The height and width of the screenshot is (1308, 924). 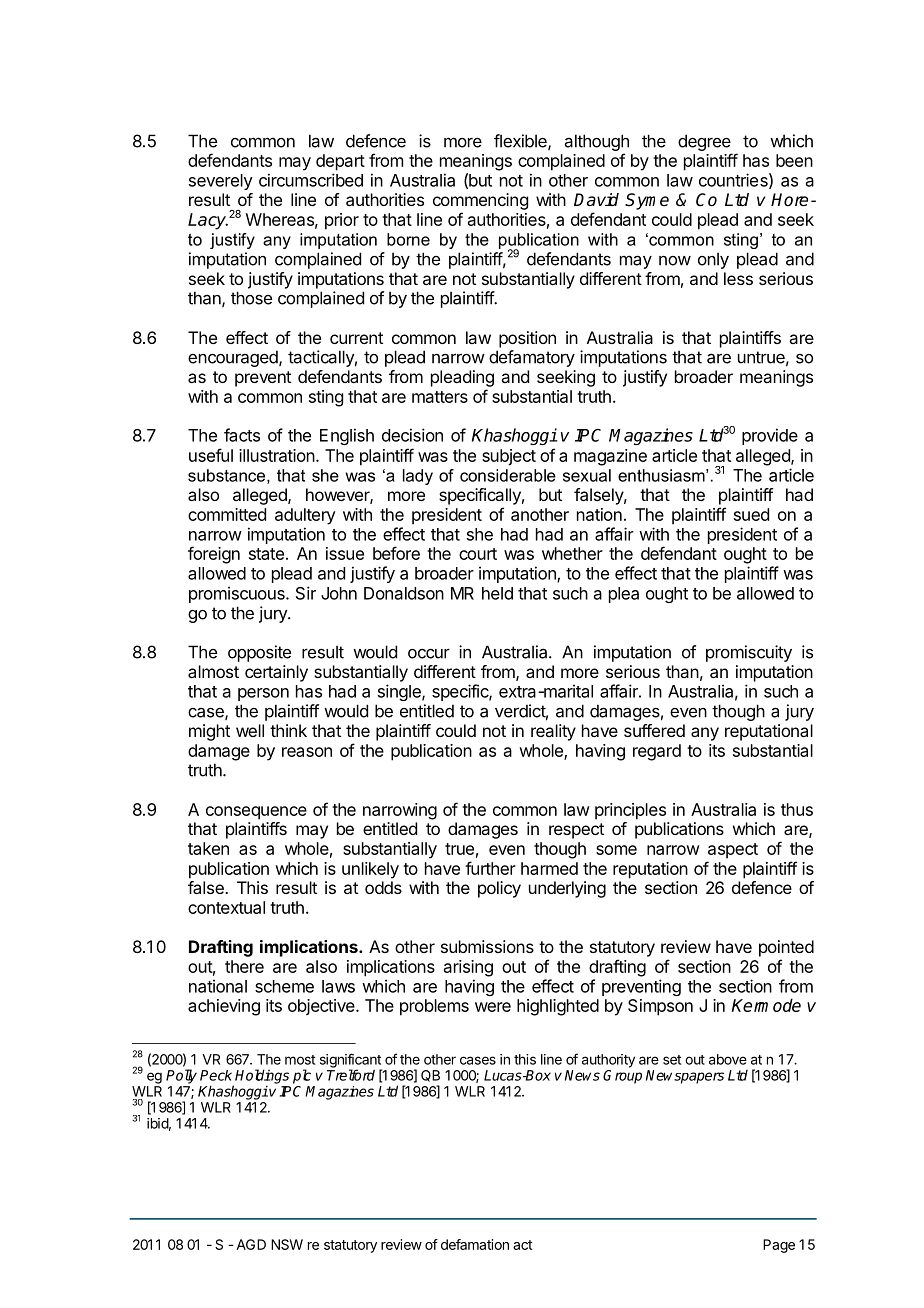 What do you see at coordinates (475, 1244) in the screenshot?
I see `defamation` at bounding box center [475, 1244].
